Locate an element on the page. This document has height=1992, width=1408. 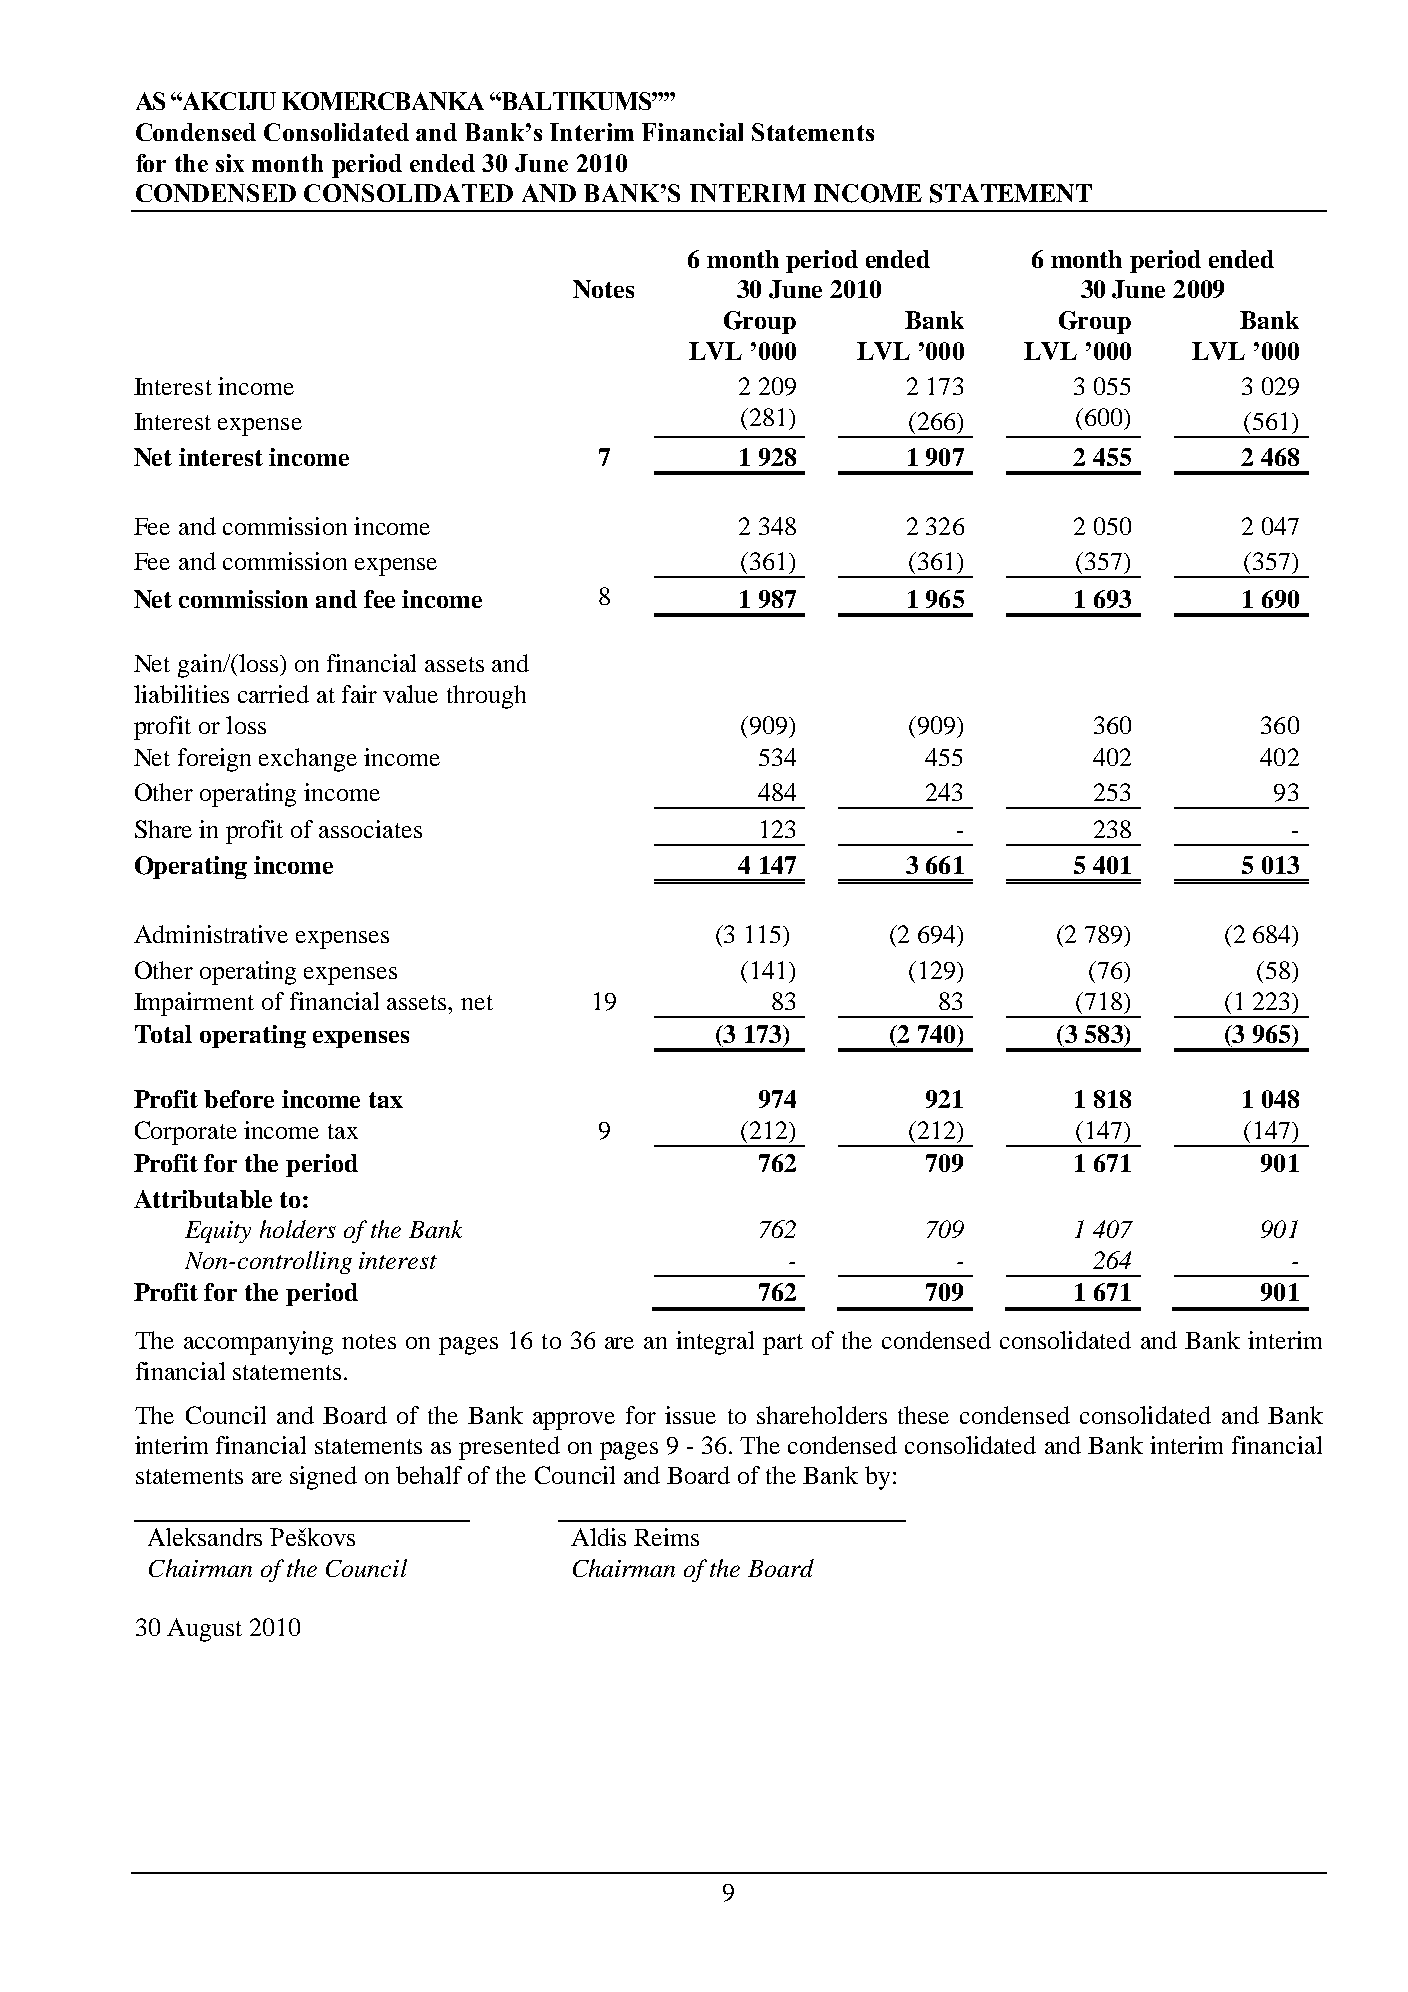
approve is located at coordinates (574, 1421).
